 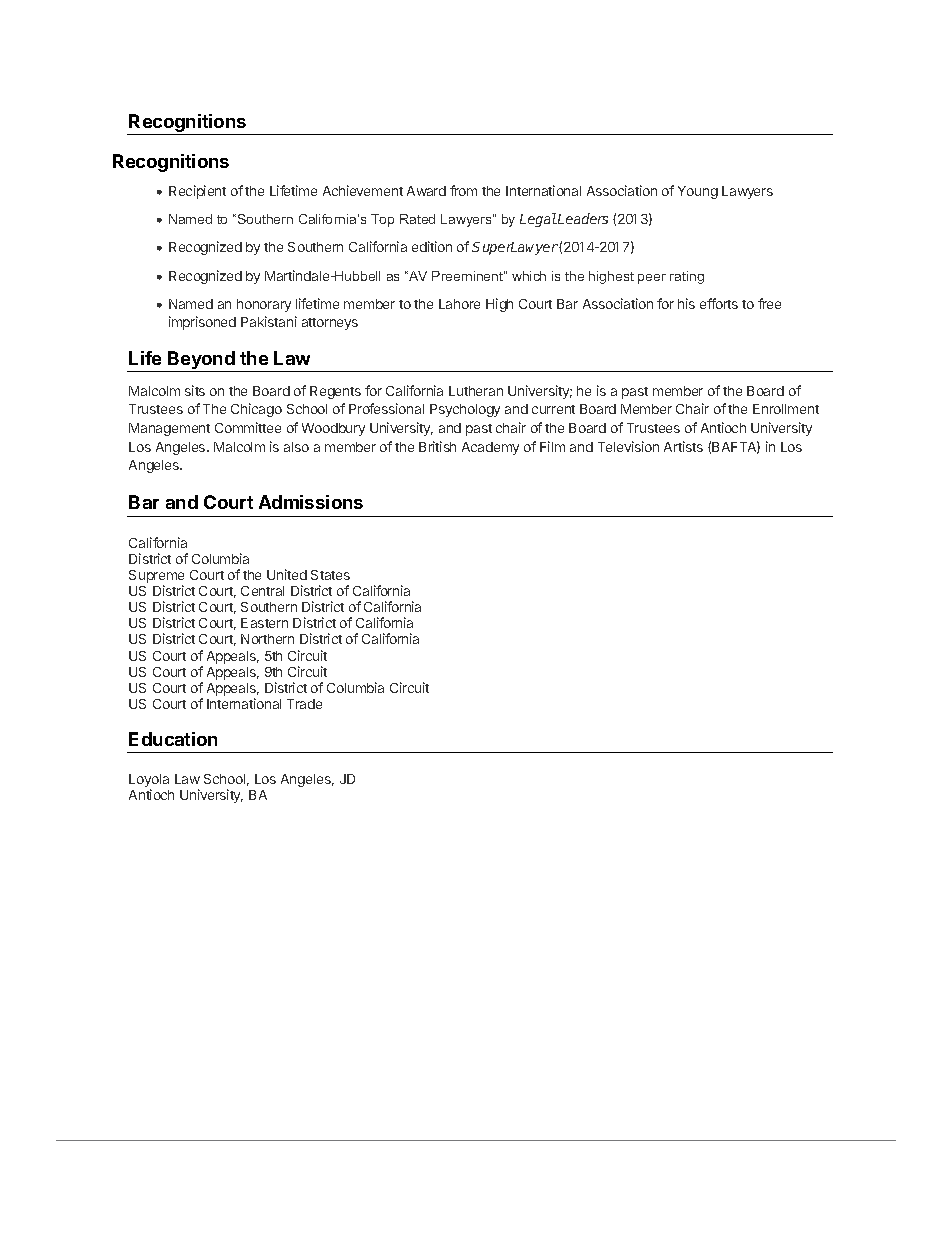 I want to click on Artists, so click(x=683, y=446).
